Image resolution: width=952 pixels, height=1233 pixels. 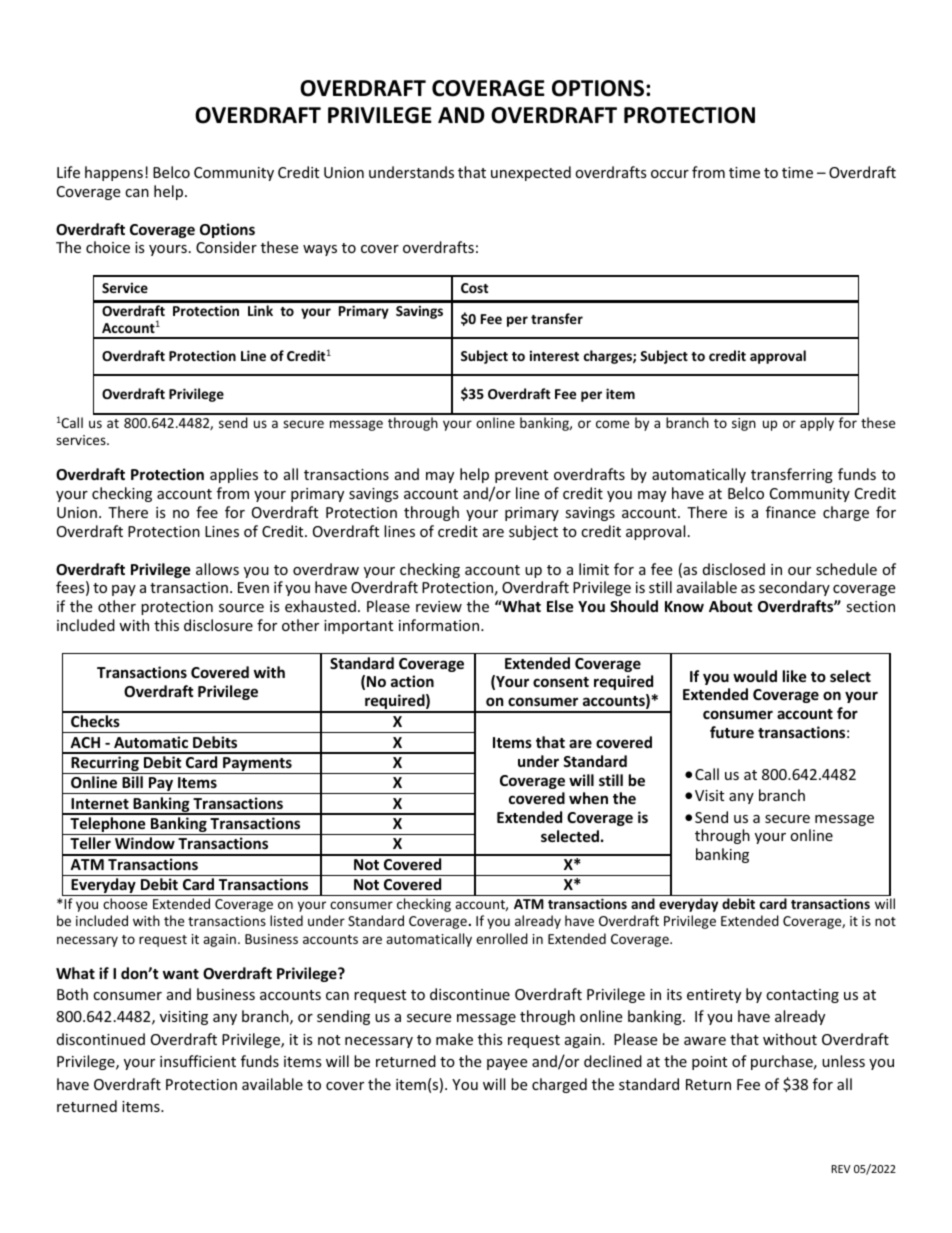 What do you see at coordinates (731, 606) in the page?
I see `About` at bounding box center [731, 606].
